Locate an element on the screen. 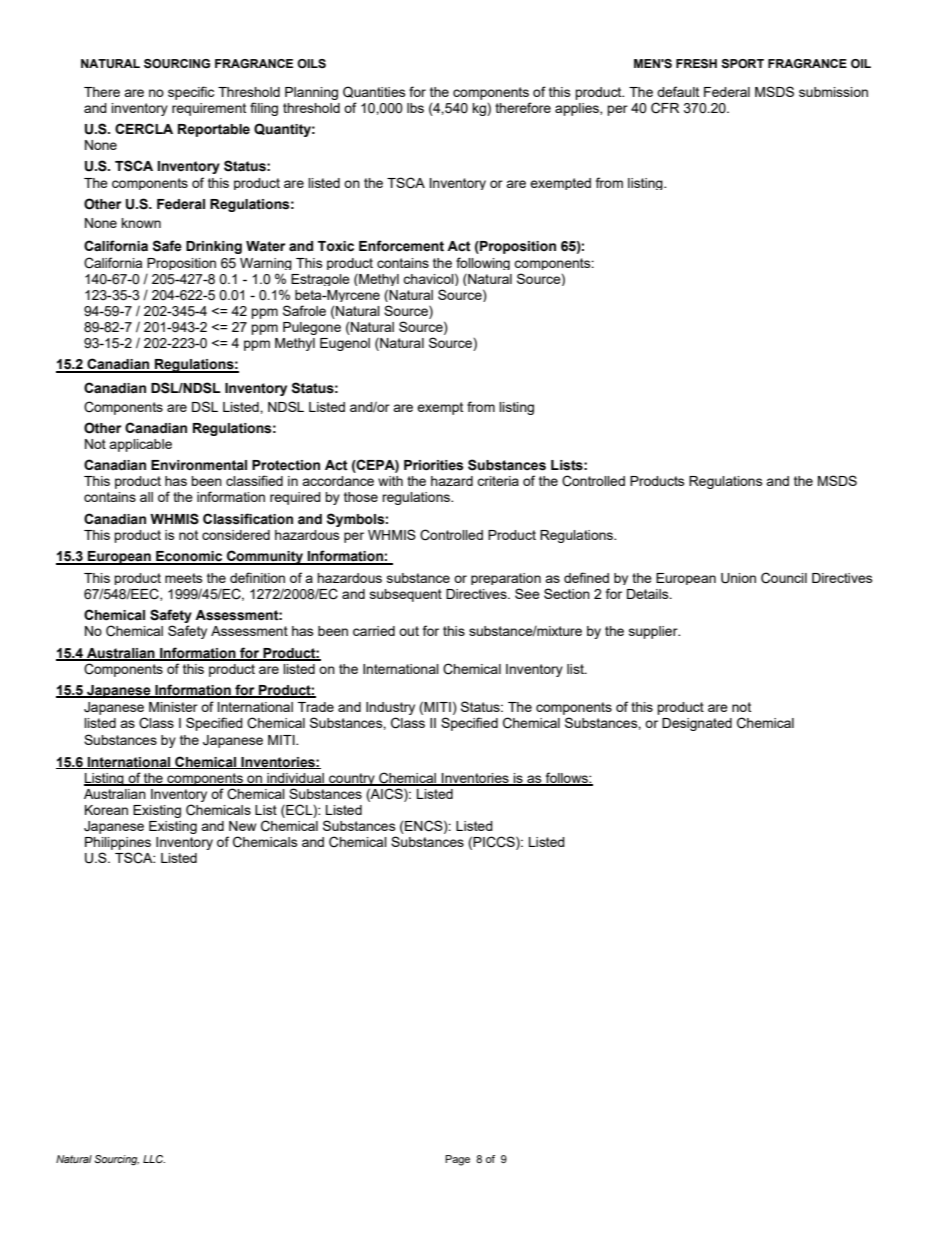 The image size is (952, 1233). individual is located at coordinates (295, 779).
